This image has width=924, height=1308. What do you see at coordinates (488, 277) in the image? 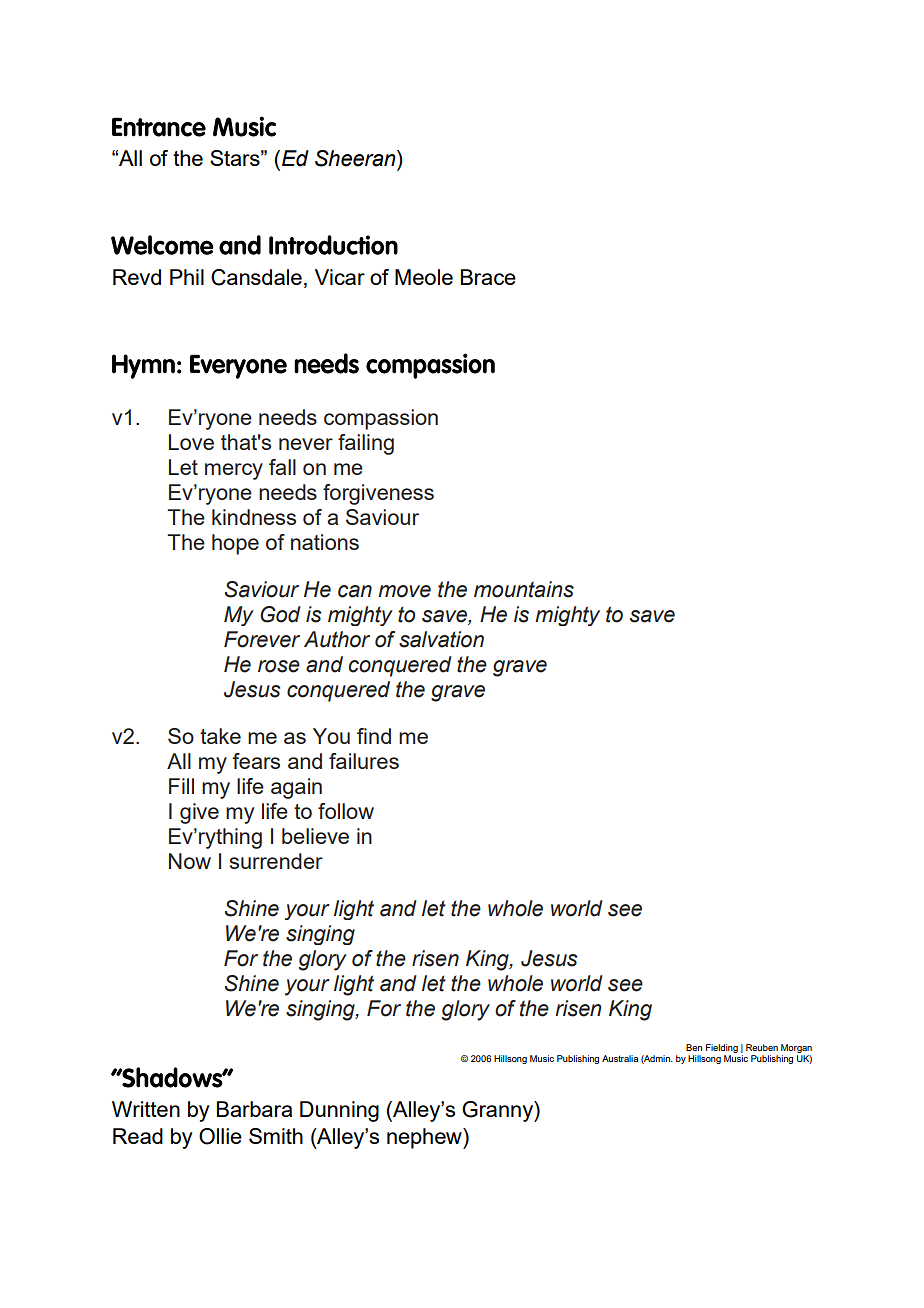
I see `Brace` at bounding box center [488, 277].
